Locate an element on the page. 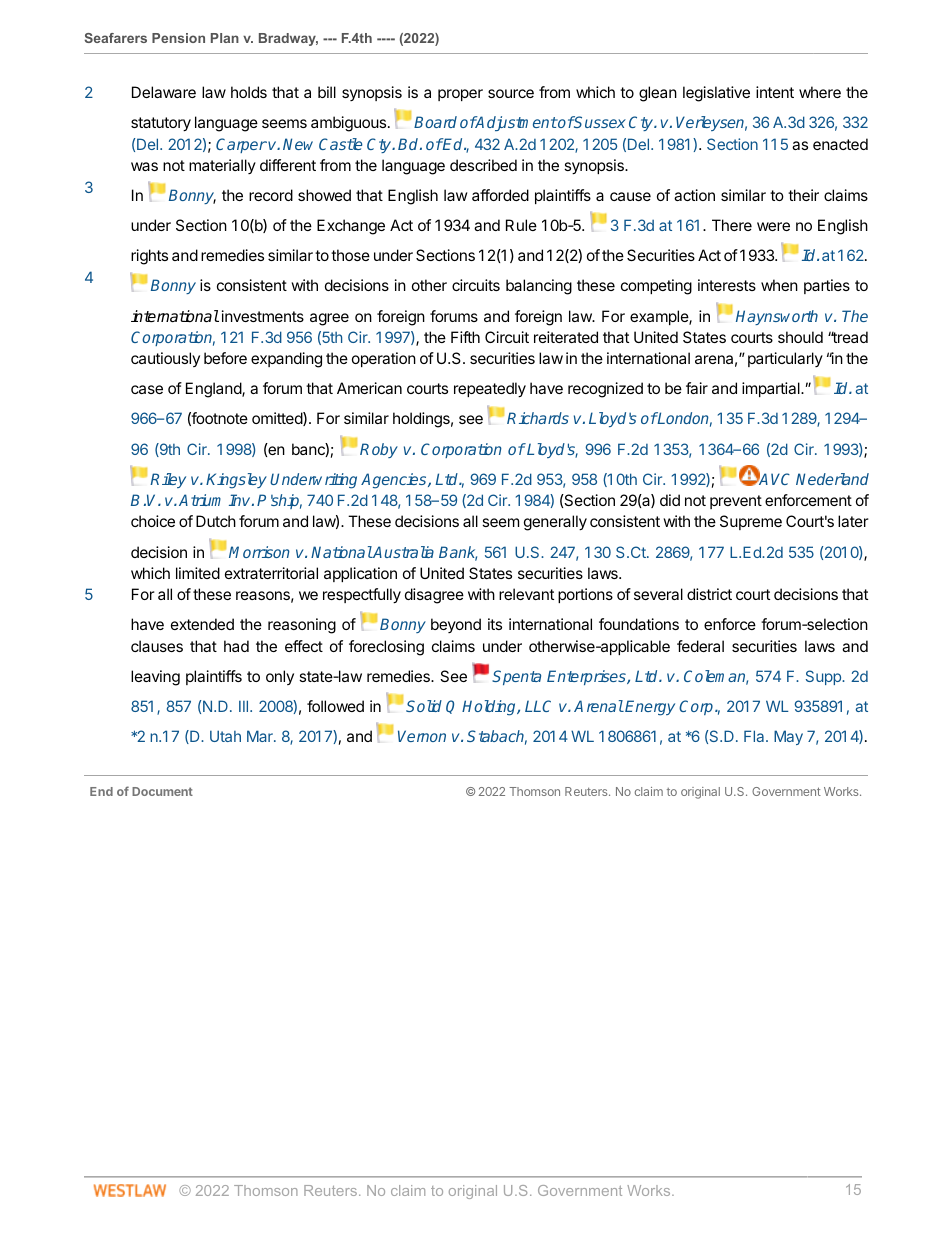 Image resolution: width=952 pixels, height=1233 pixels. Plan is located at coordinates (225, 38).
